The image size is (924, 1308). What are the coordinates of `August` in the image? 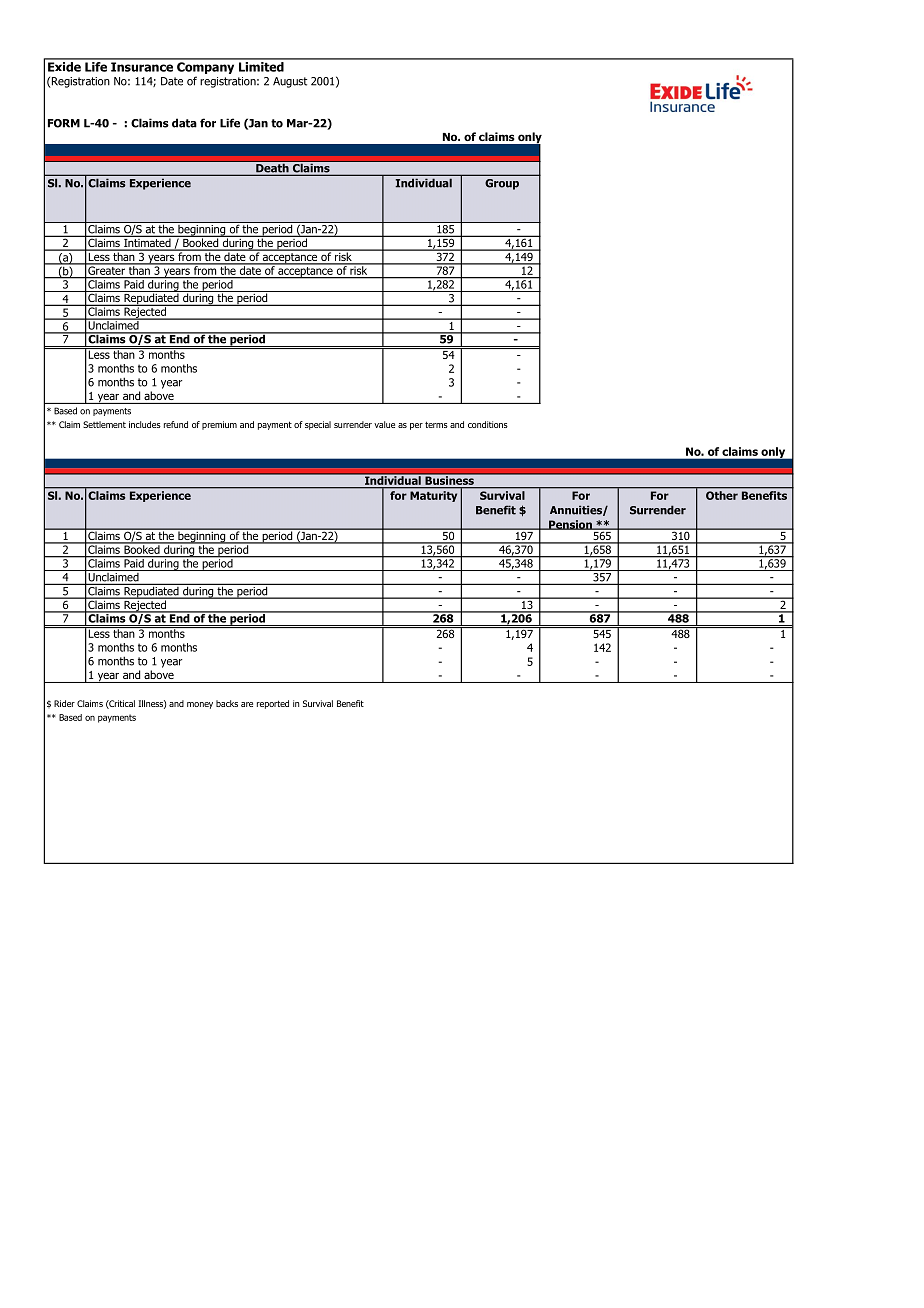 It's located at (290, 82).
